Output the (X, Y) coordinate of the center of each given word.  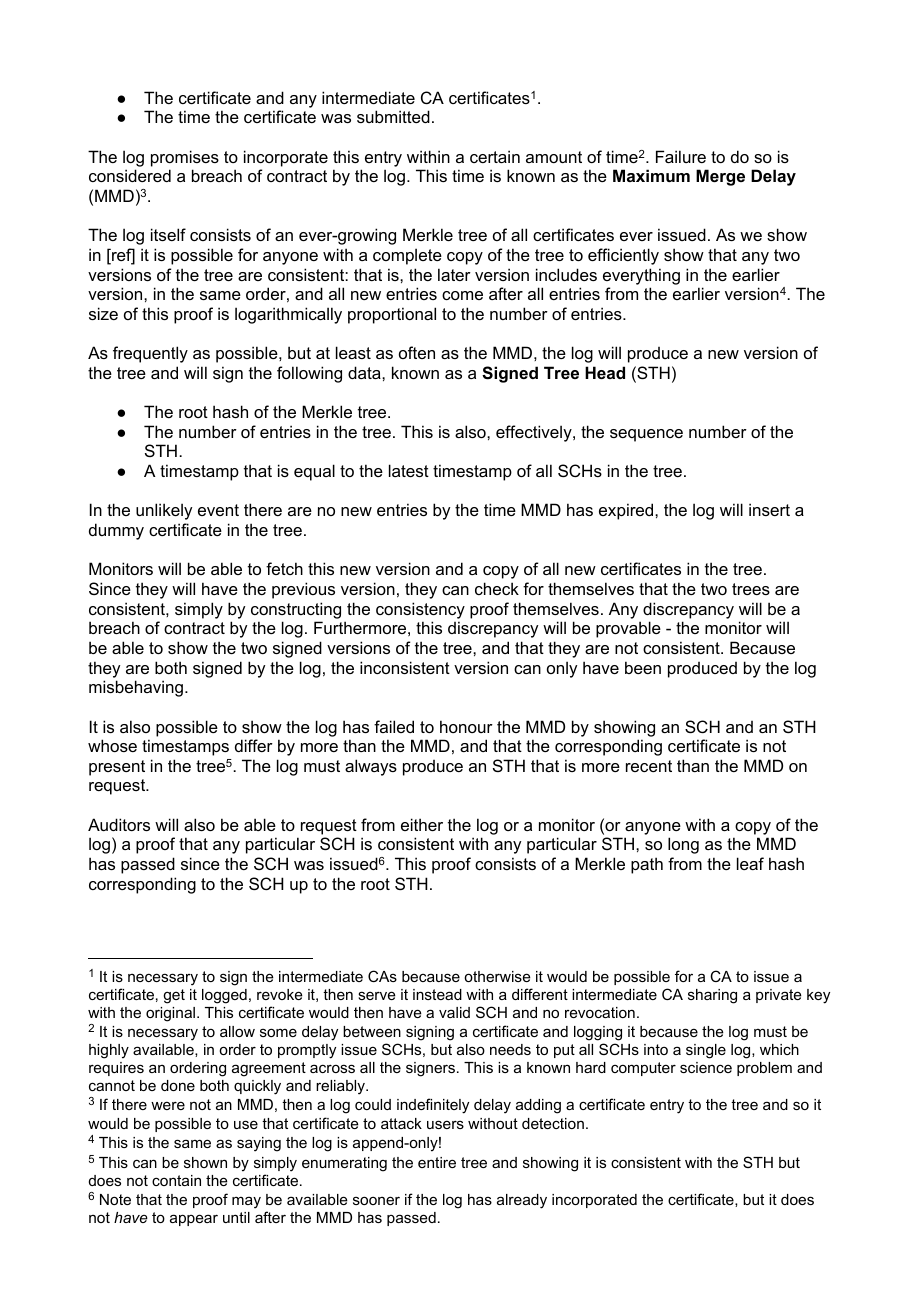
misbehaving (136, 688)
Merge (720, 177)
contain (176, 1180)
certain (495, 156)
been (643, 667)
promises (185, 158)
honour (466, 726)
